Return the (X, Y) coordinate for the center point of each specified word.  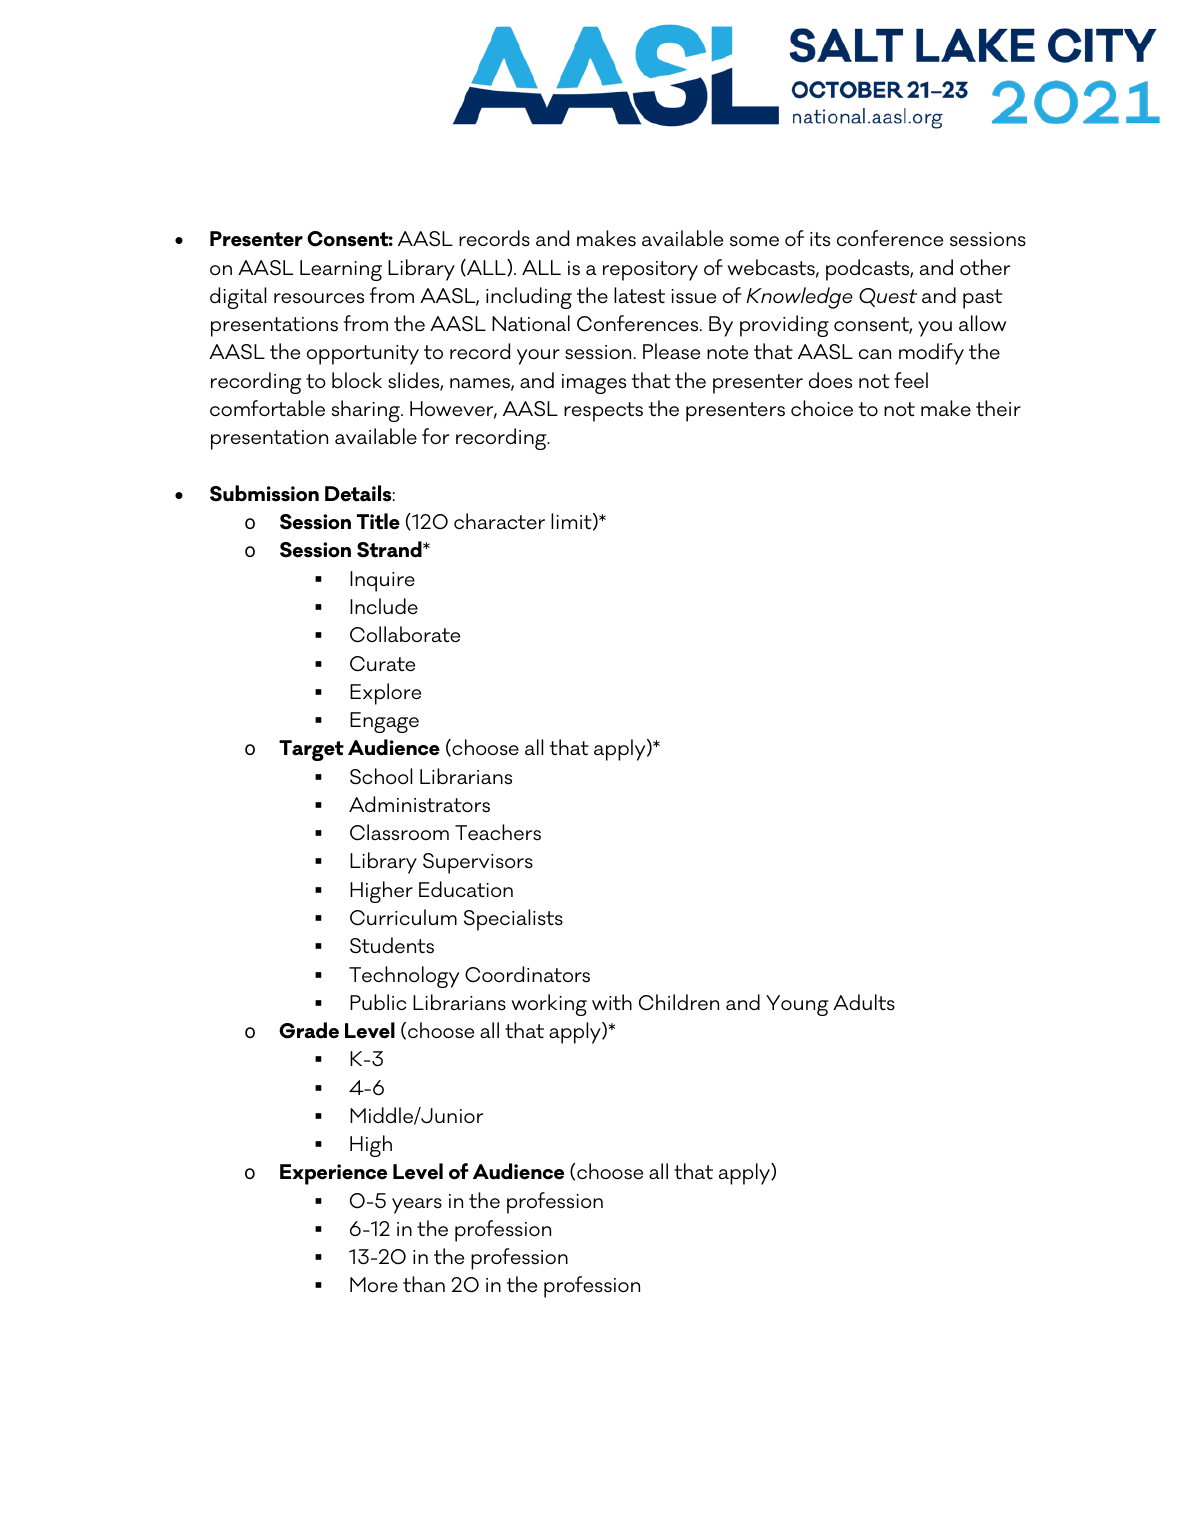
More (374, 1285)
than (424, 1284)
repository (650, 271)
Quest (888, 297)
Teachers (498, 832)
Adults (864, 1002)
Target (311, 750)
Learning (341, 270)
